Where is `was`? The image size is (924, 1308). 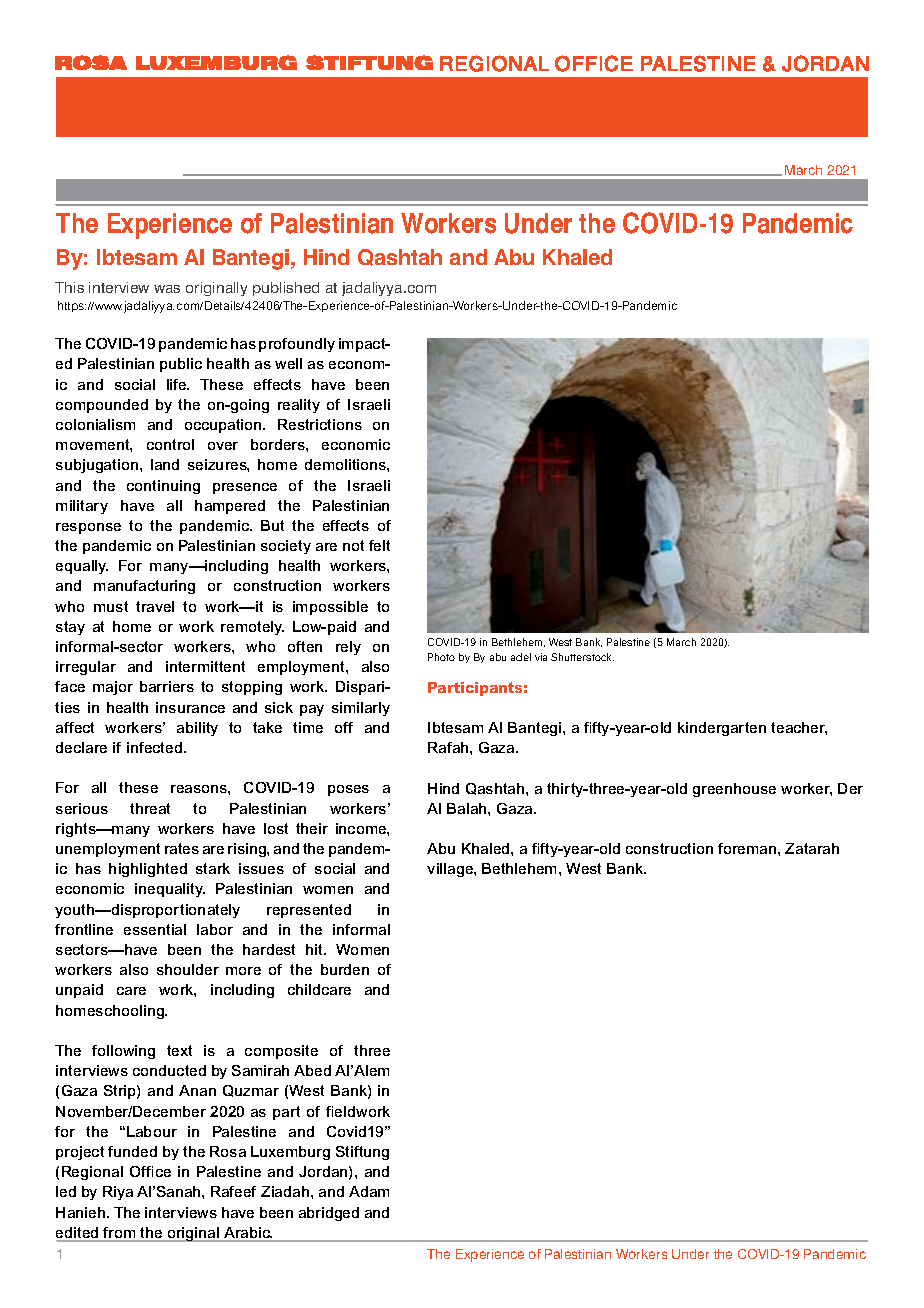
was is located at coordinates (167, 289).
